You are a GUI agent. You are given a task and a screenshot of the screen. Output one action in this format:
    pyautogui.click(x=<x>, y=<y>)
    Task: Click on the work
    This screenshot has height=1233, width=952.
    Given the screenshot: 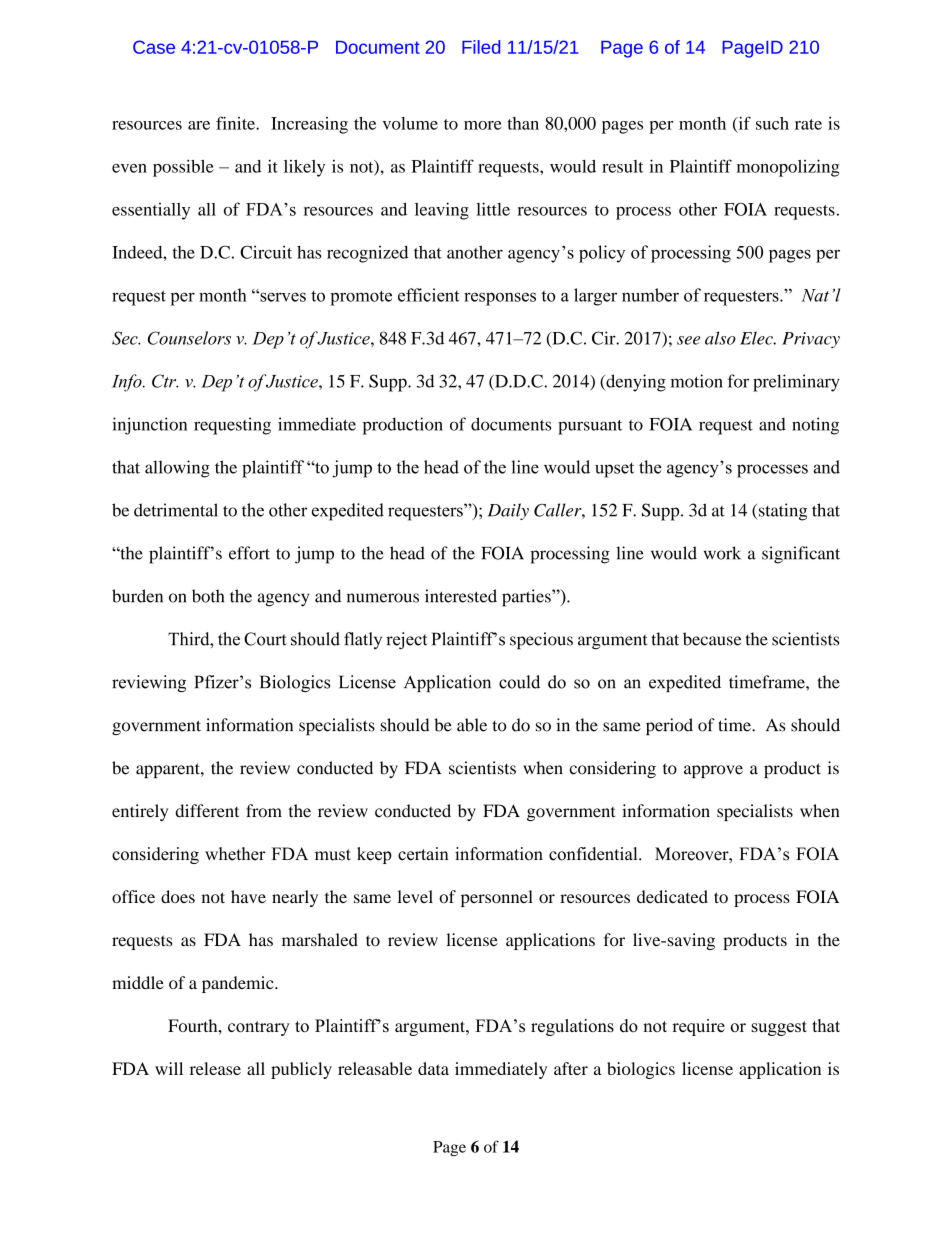 What is the action you would take?
    pyautogui.click(x=722, y=553)
